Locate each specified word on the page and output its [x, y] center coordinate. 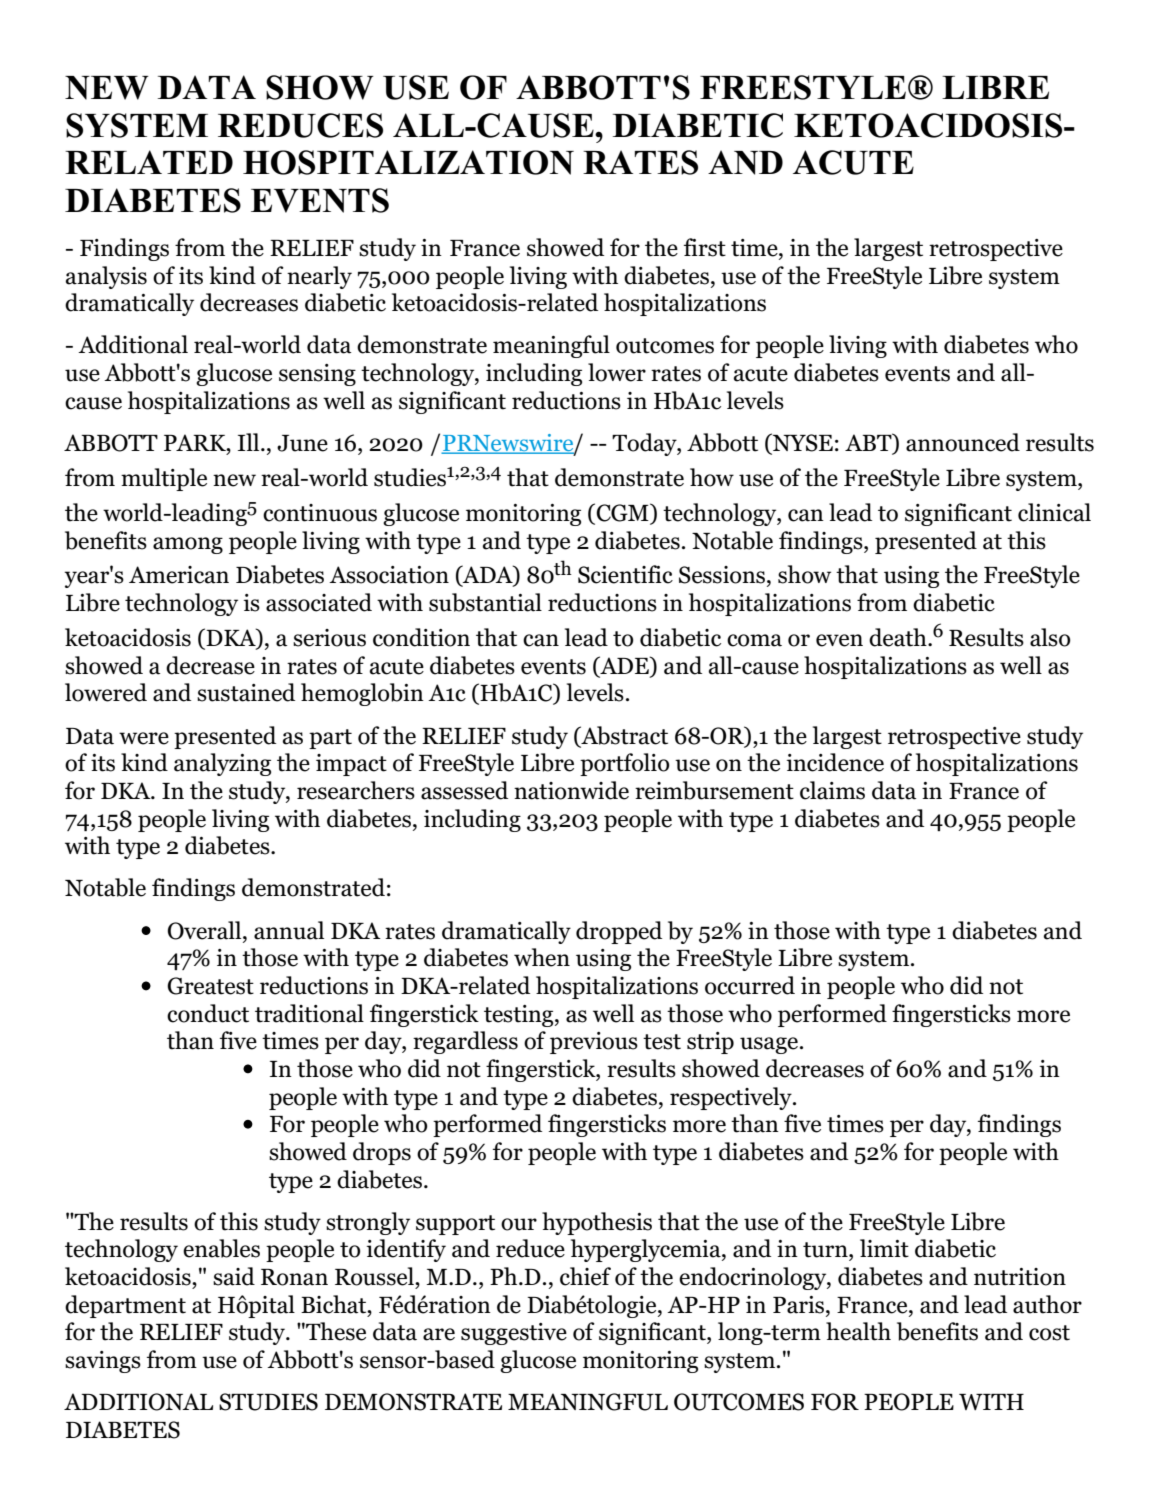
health [858, 1331]
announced [963, 442]
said [234, 1276]
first [705, 247]
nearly [319, 277]
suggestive [514, 1334]
